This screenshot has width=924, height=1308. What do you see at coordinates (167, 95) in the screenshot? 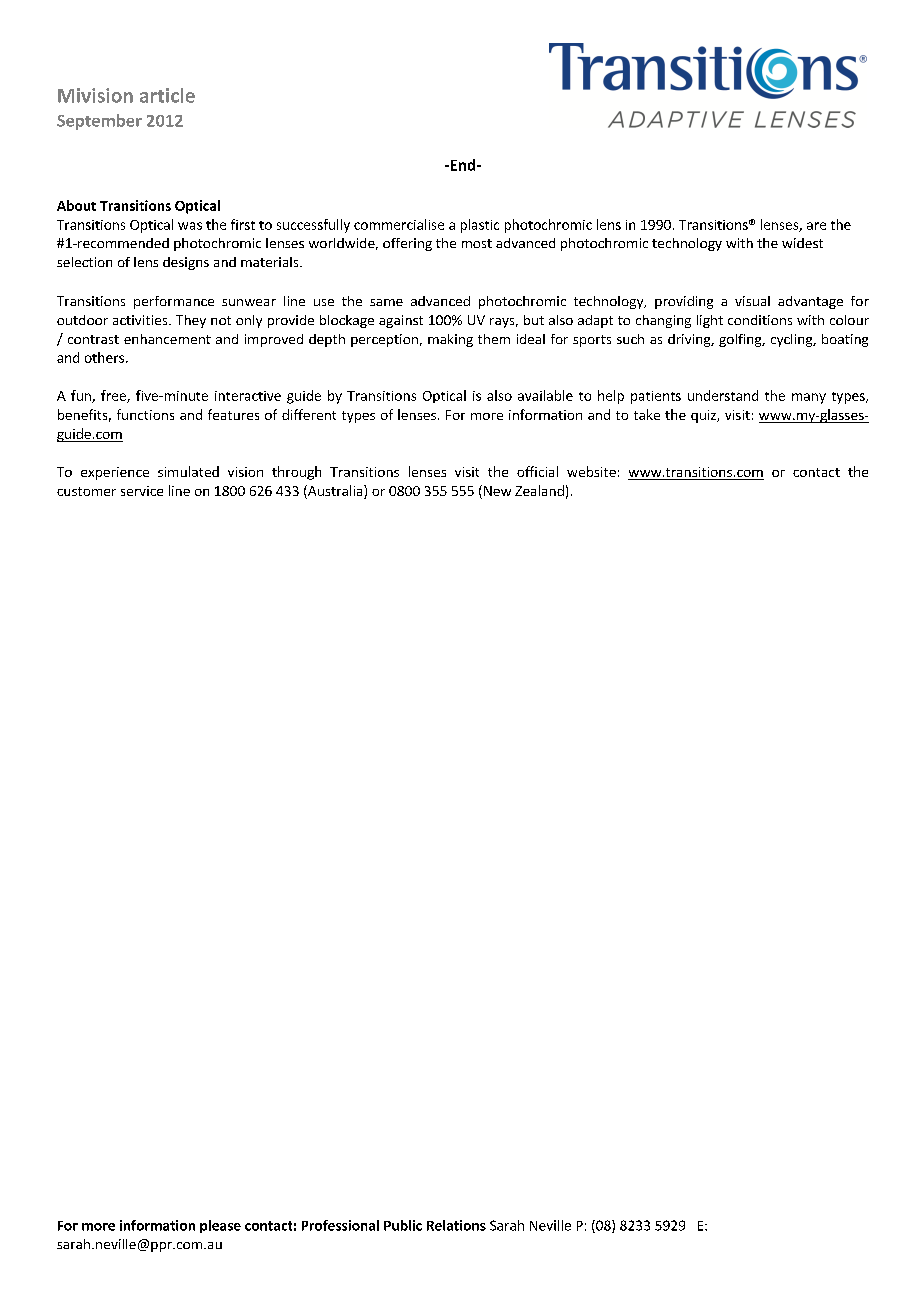
I see `article` at bounding box center [167, 95].
